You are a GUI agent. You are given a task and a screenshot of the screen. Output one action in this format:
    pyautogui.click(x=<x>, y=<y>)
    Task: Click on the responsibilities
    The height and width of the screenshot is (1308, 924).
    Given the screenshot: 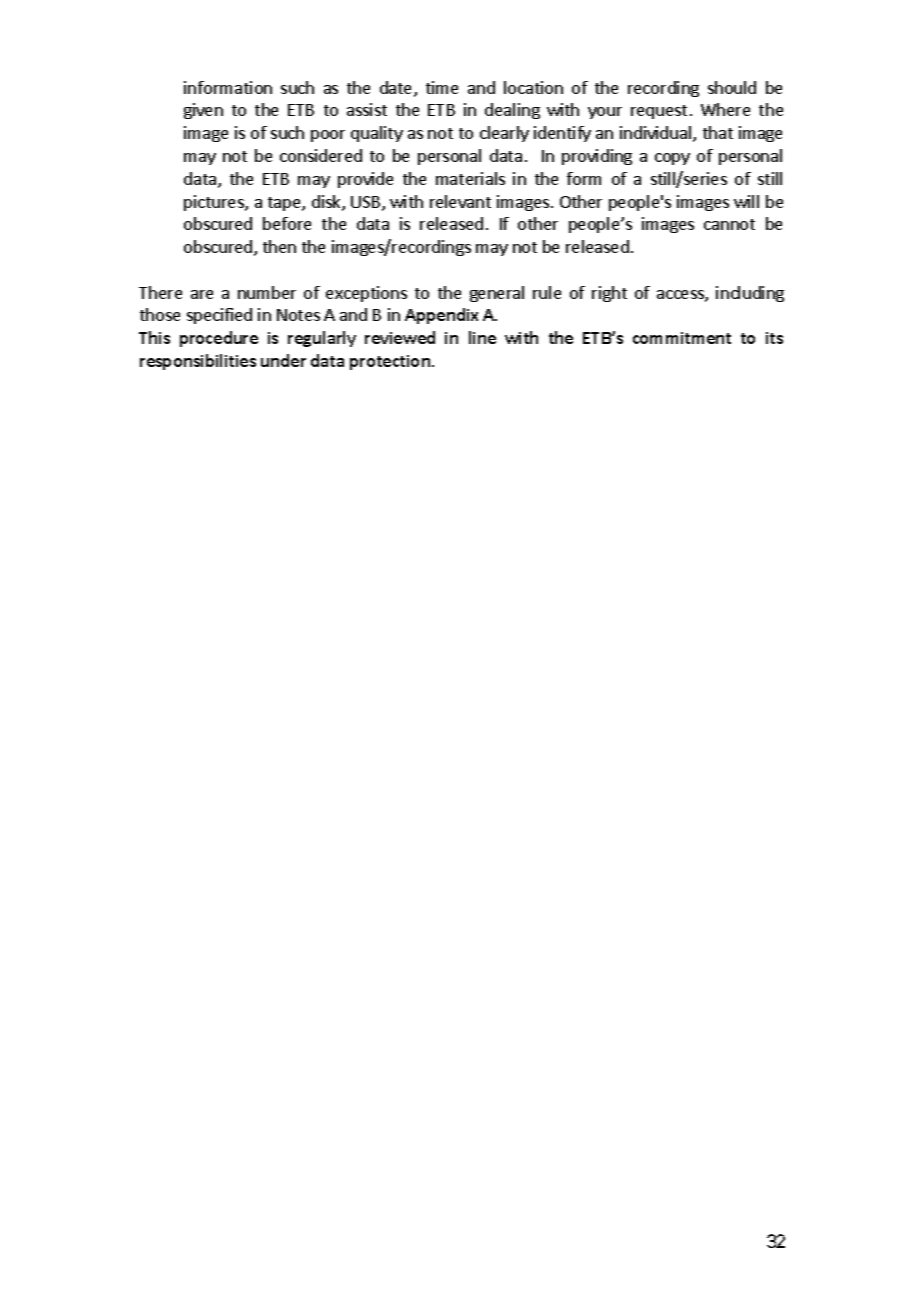 What is the action you would take?
    pyautogui.click(x=198, y=362)
